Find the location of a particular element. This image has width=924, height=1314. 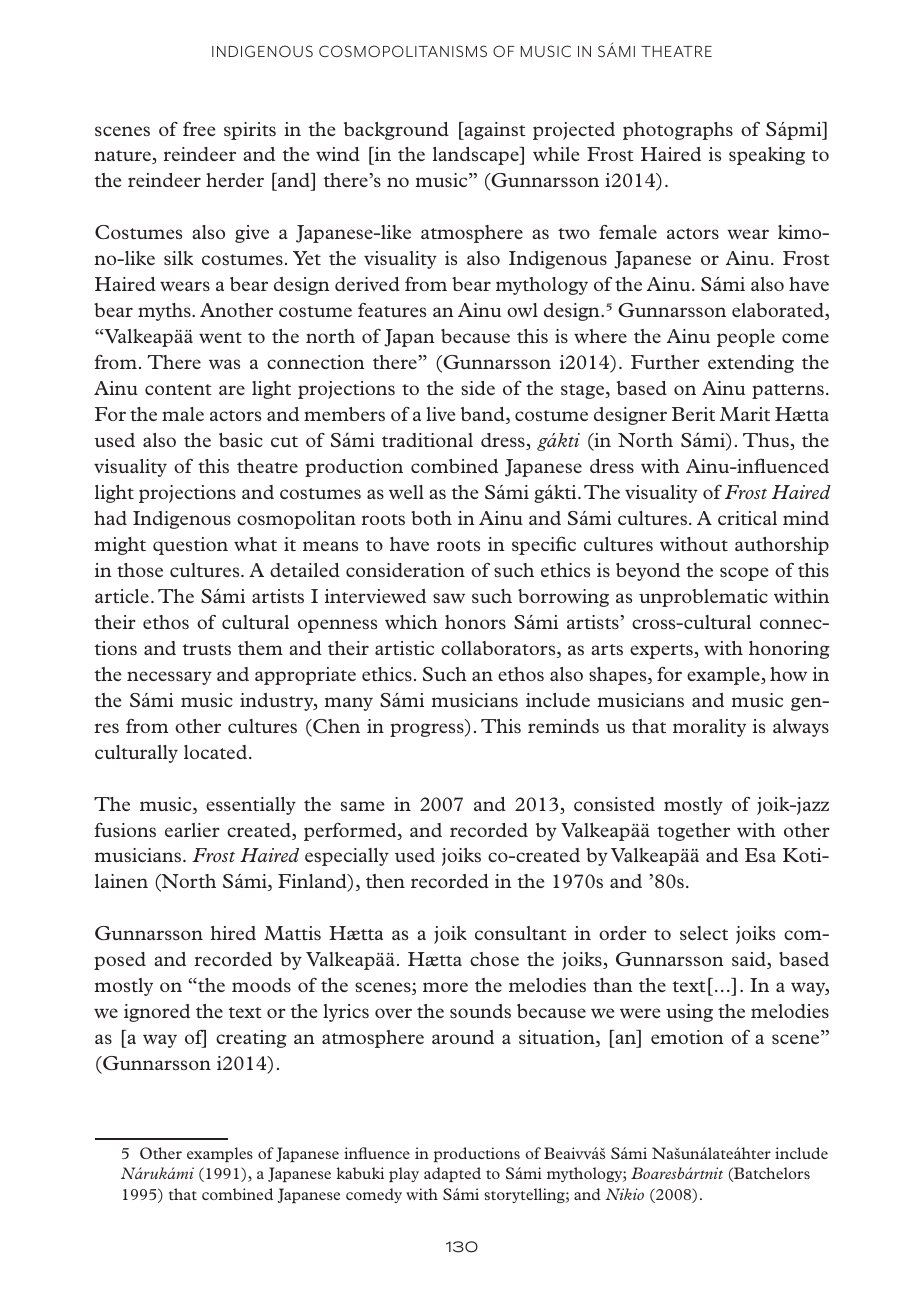

speaking is located at coordinates (767, 156).
